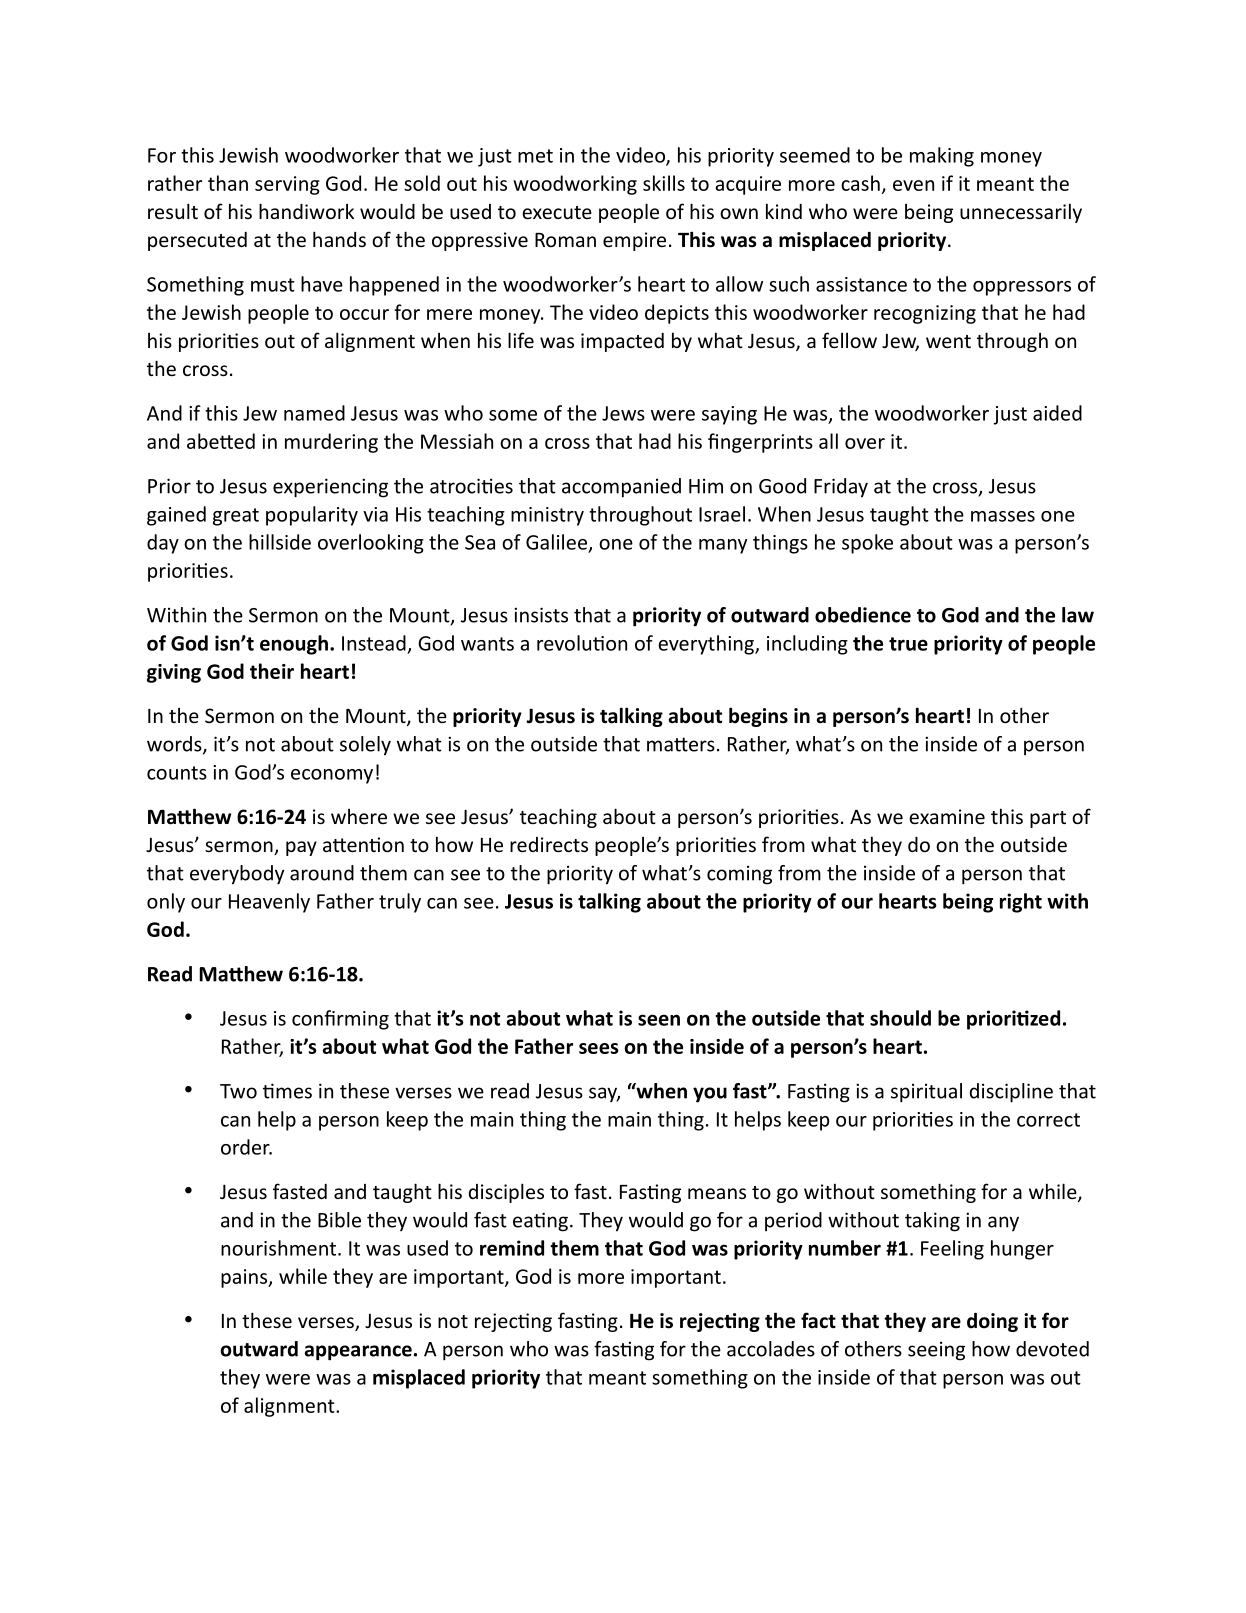 This document has height=1613, width=1246. What do you see at coordinates (992, 1322) in the document?
I see `doing` at bounding box center [992, 1322].
